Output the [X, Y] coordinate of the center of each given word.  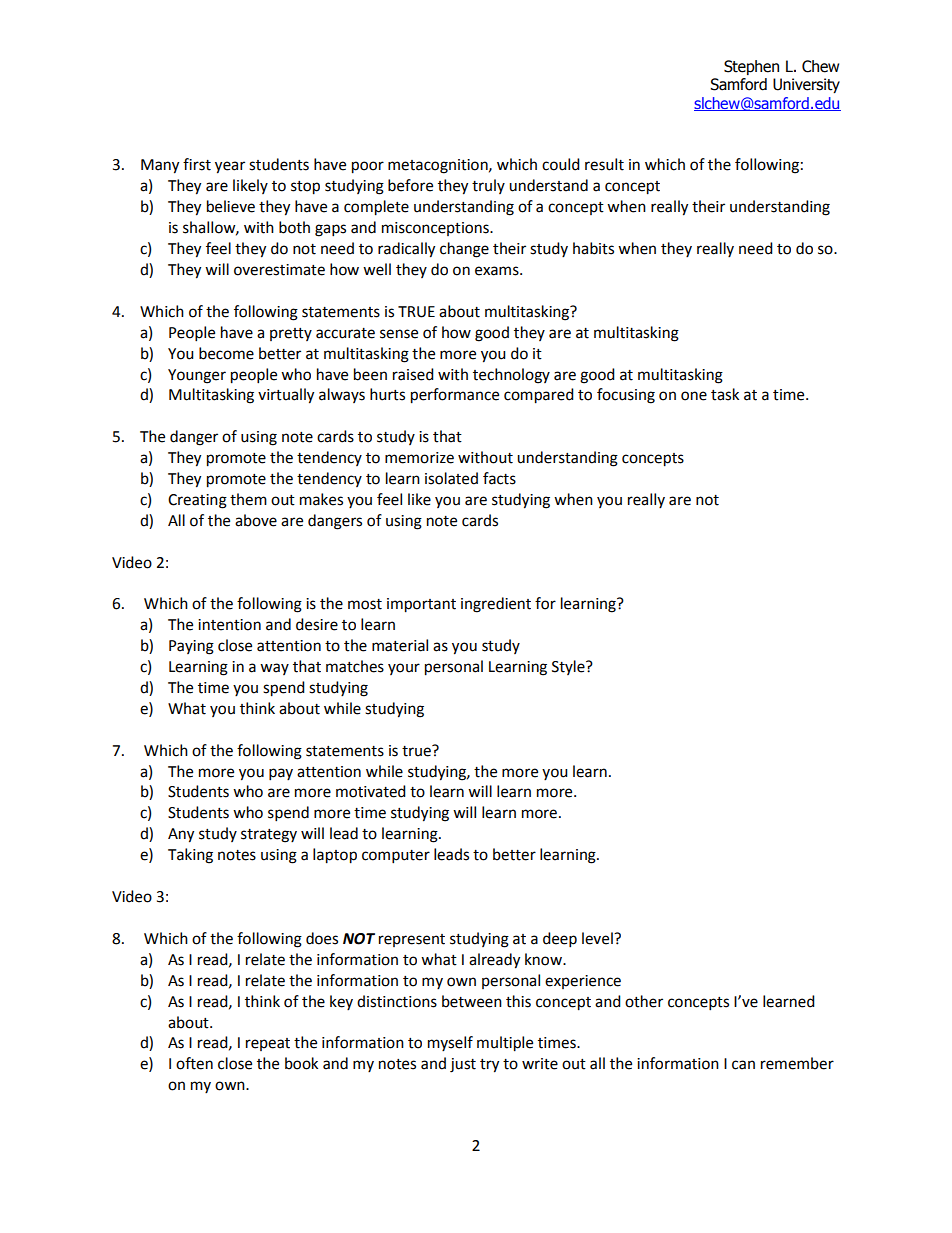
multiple [505, 1044]
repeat [268, 1044]
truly [488, 186]
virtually [286, 396]
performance [455, 396]
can [743, 1065]
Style [569, 667]
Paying [191, 647]
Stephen [751, 67]
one [694, 396]
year [230, 167]
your [404, 669]
